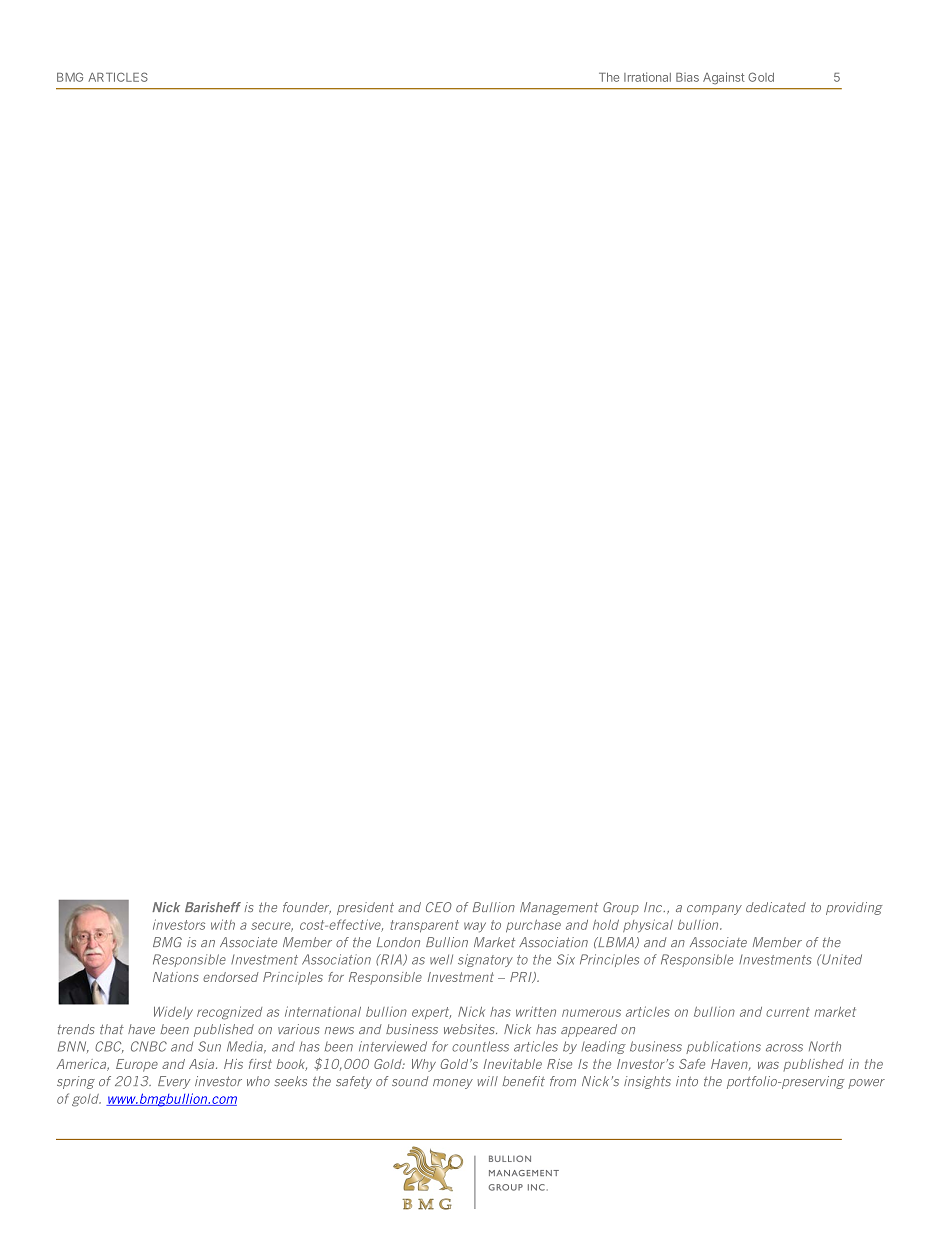 This screenshot has width=952, height=1233. What do you see at coordinates (439, 907) in the screenshot?
I see `CEO` at bounding box center [439, 907].
